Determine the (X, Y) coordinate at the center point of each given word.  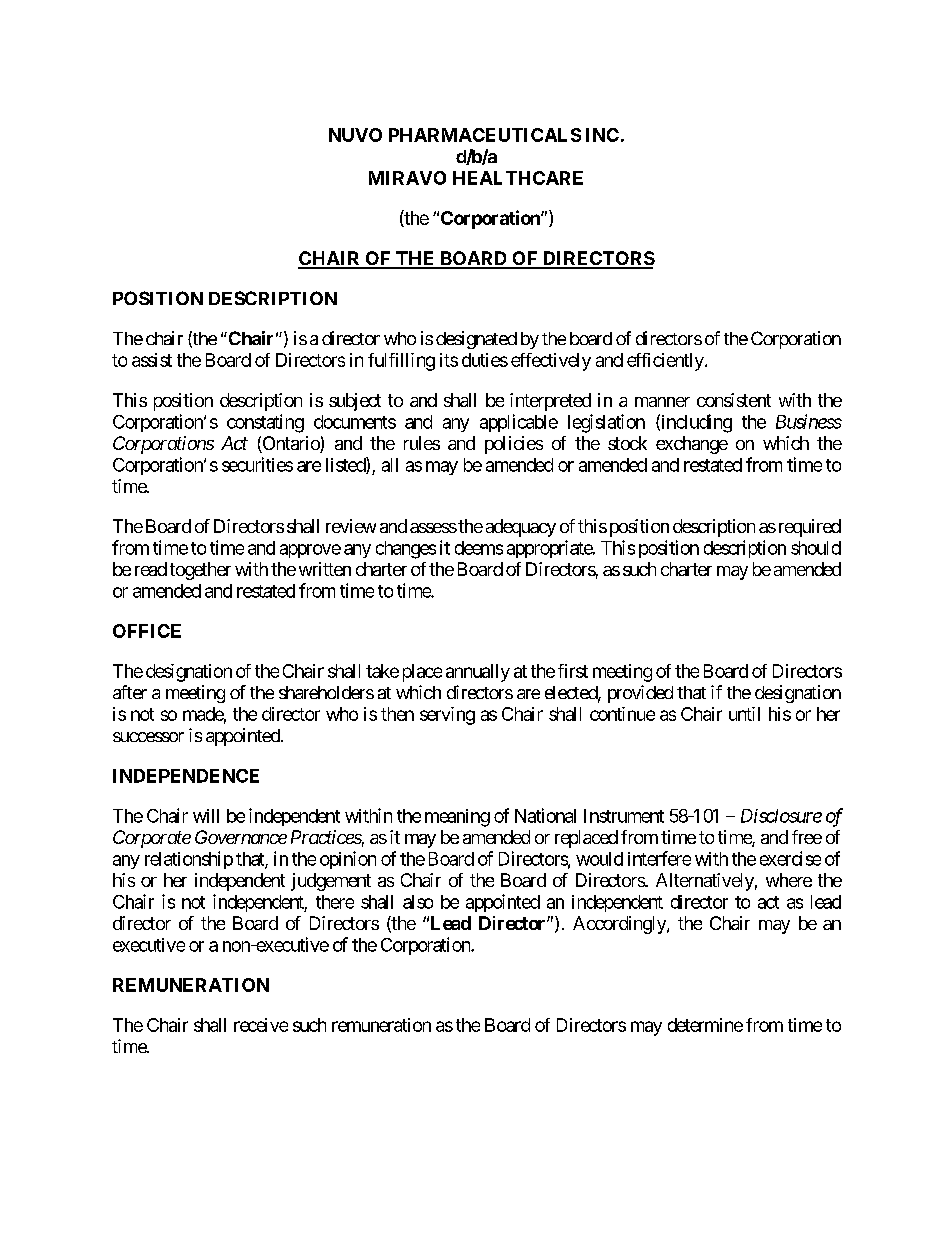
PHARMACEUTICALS (485, 135)
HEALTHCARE (518, 178)
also (418, 902)
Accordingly (620, 925)
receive (261, 1025)
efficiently (665, 362)
